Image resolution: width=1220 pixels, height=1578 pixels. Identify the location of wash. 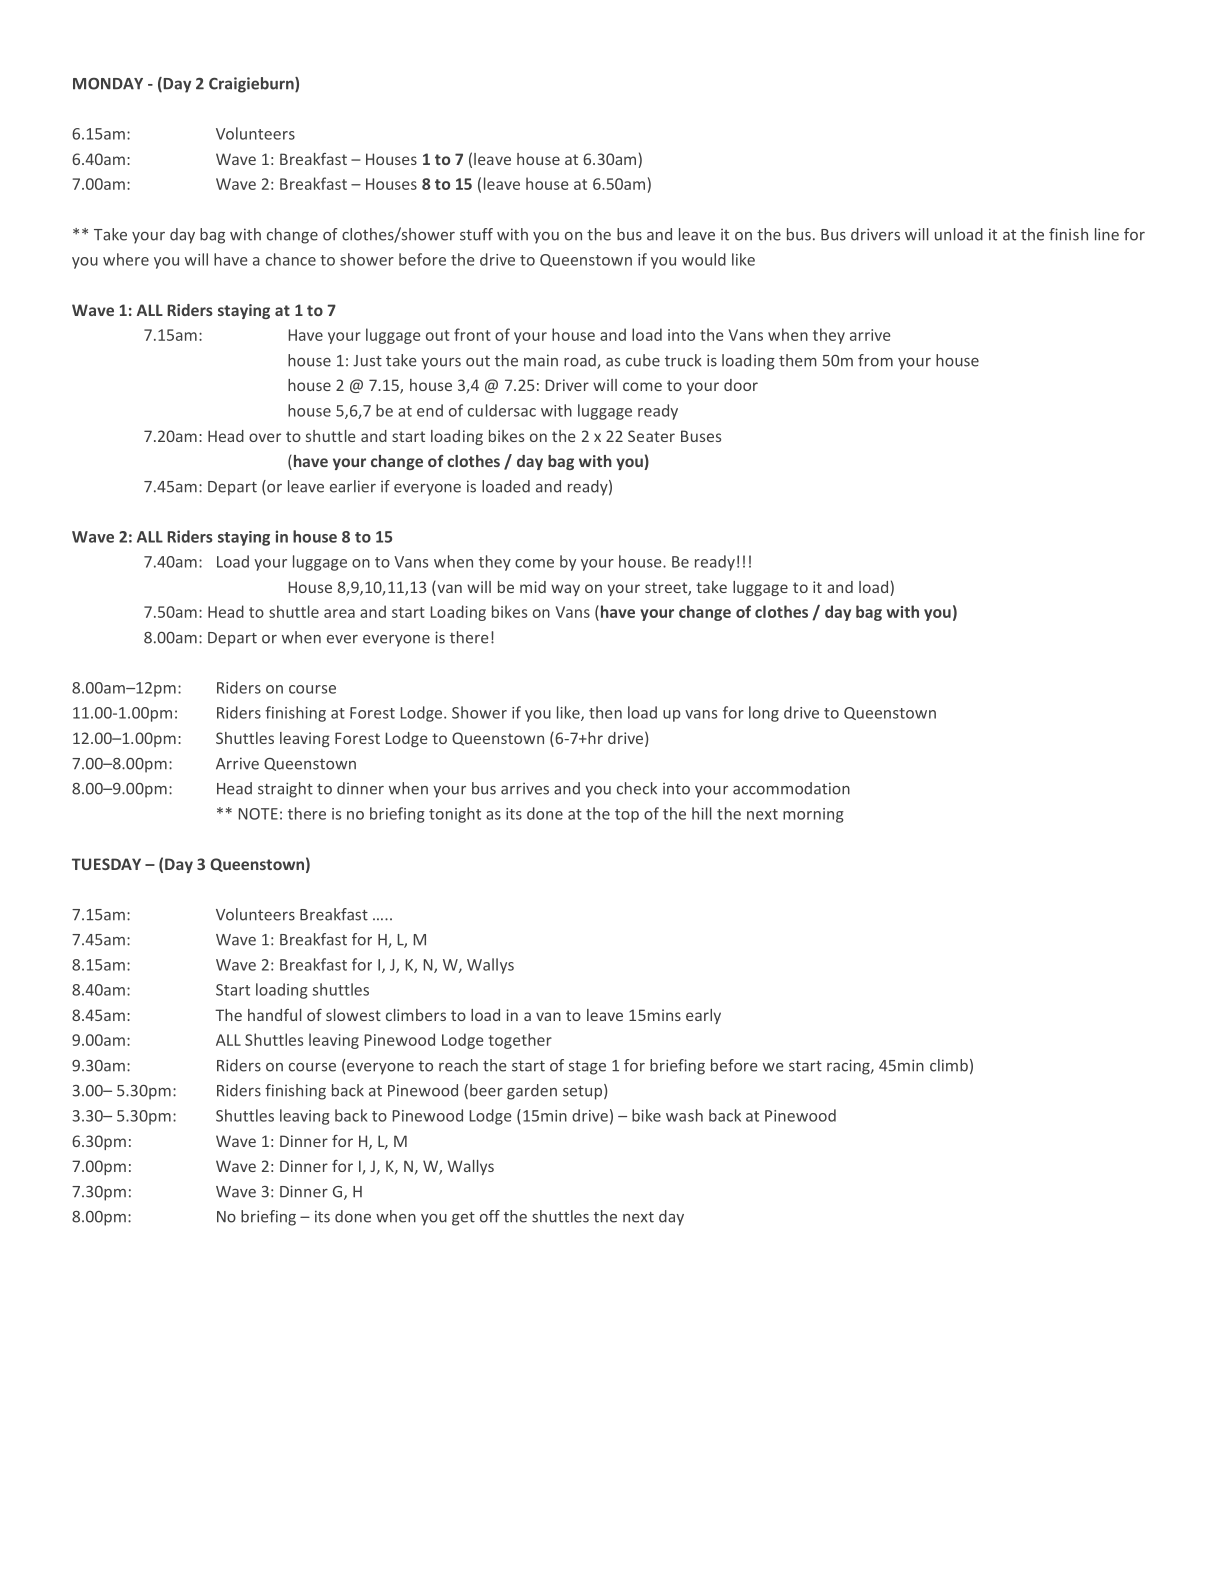
(684, 1115).
